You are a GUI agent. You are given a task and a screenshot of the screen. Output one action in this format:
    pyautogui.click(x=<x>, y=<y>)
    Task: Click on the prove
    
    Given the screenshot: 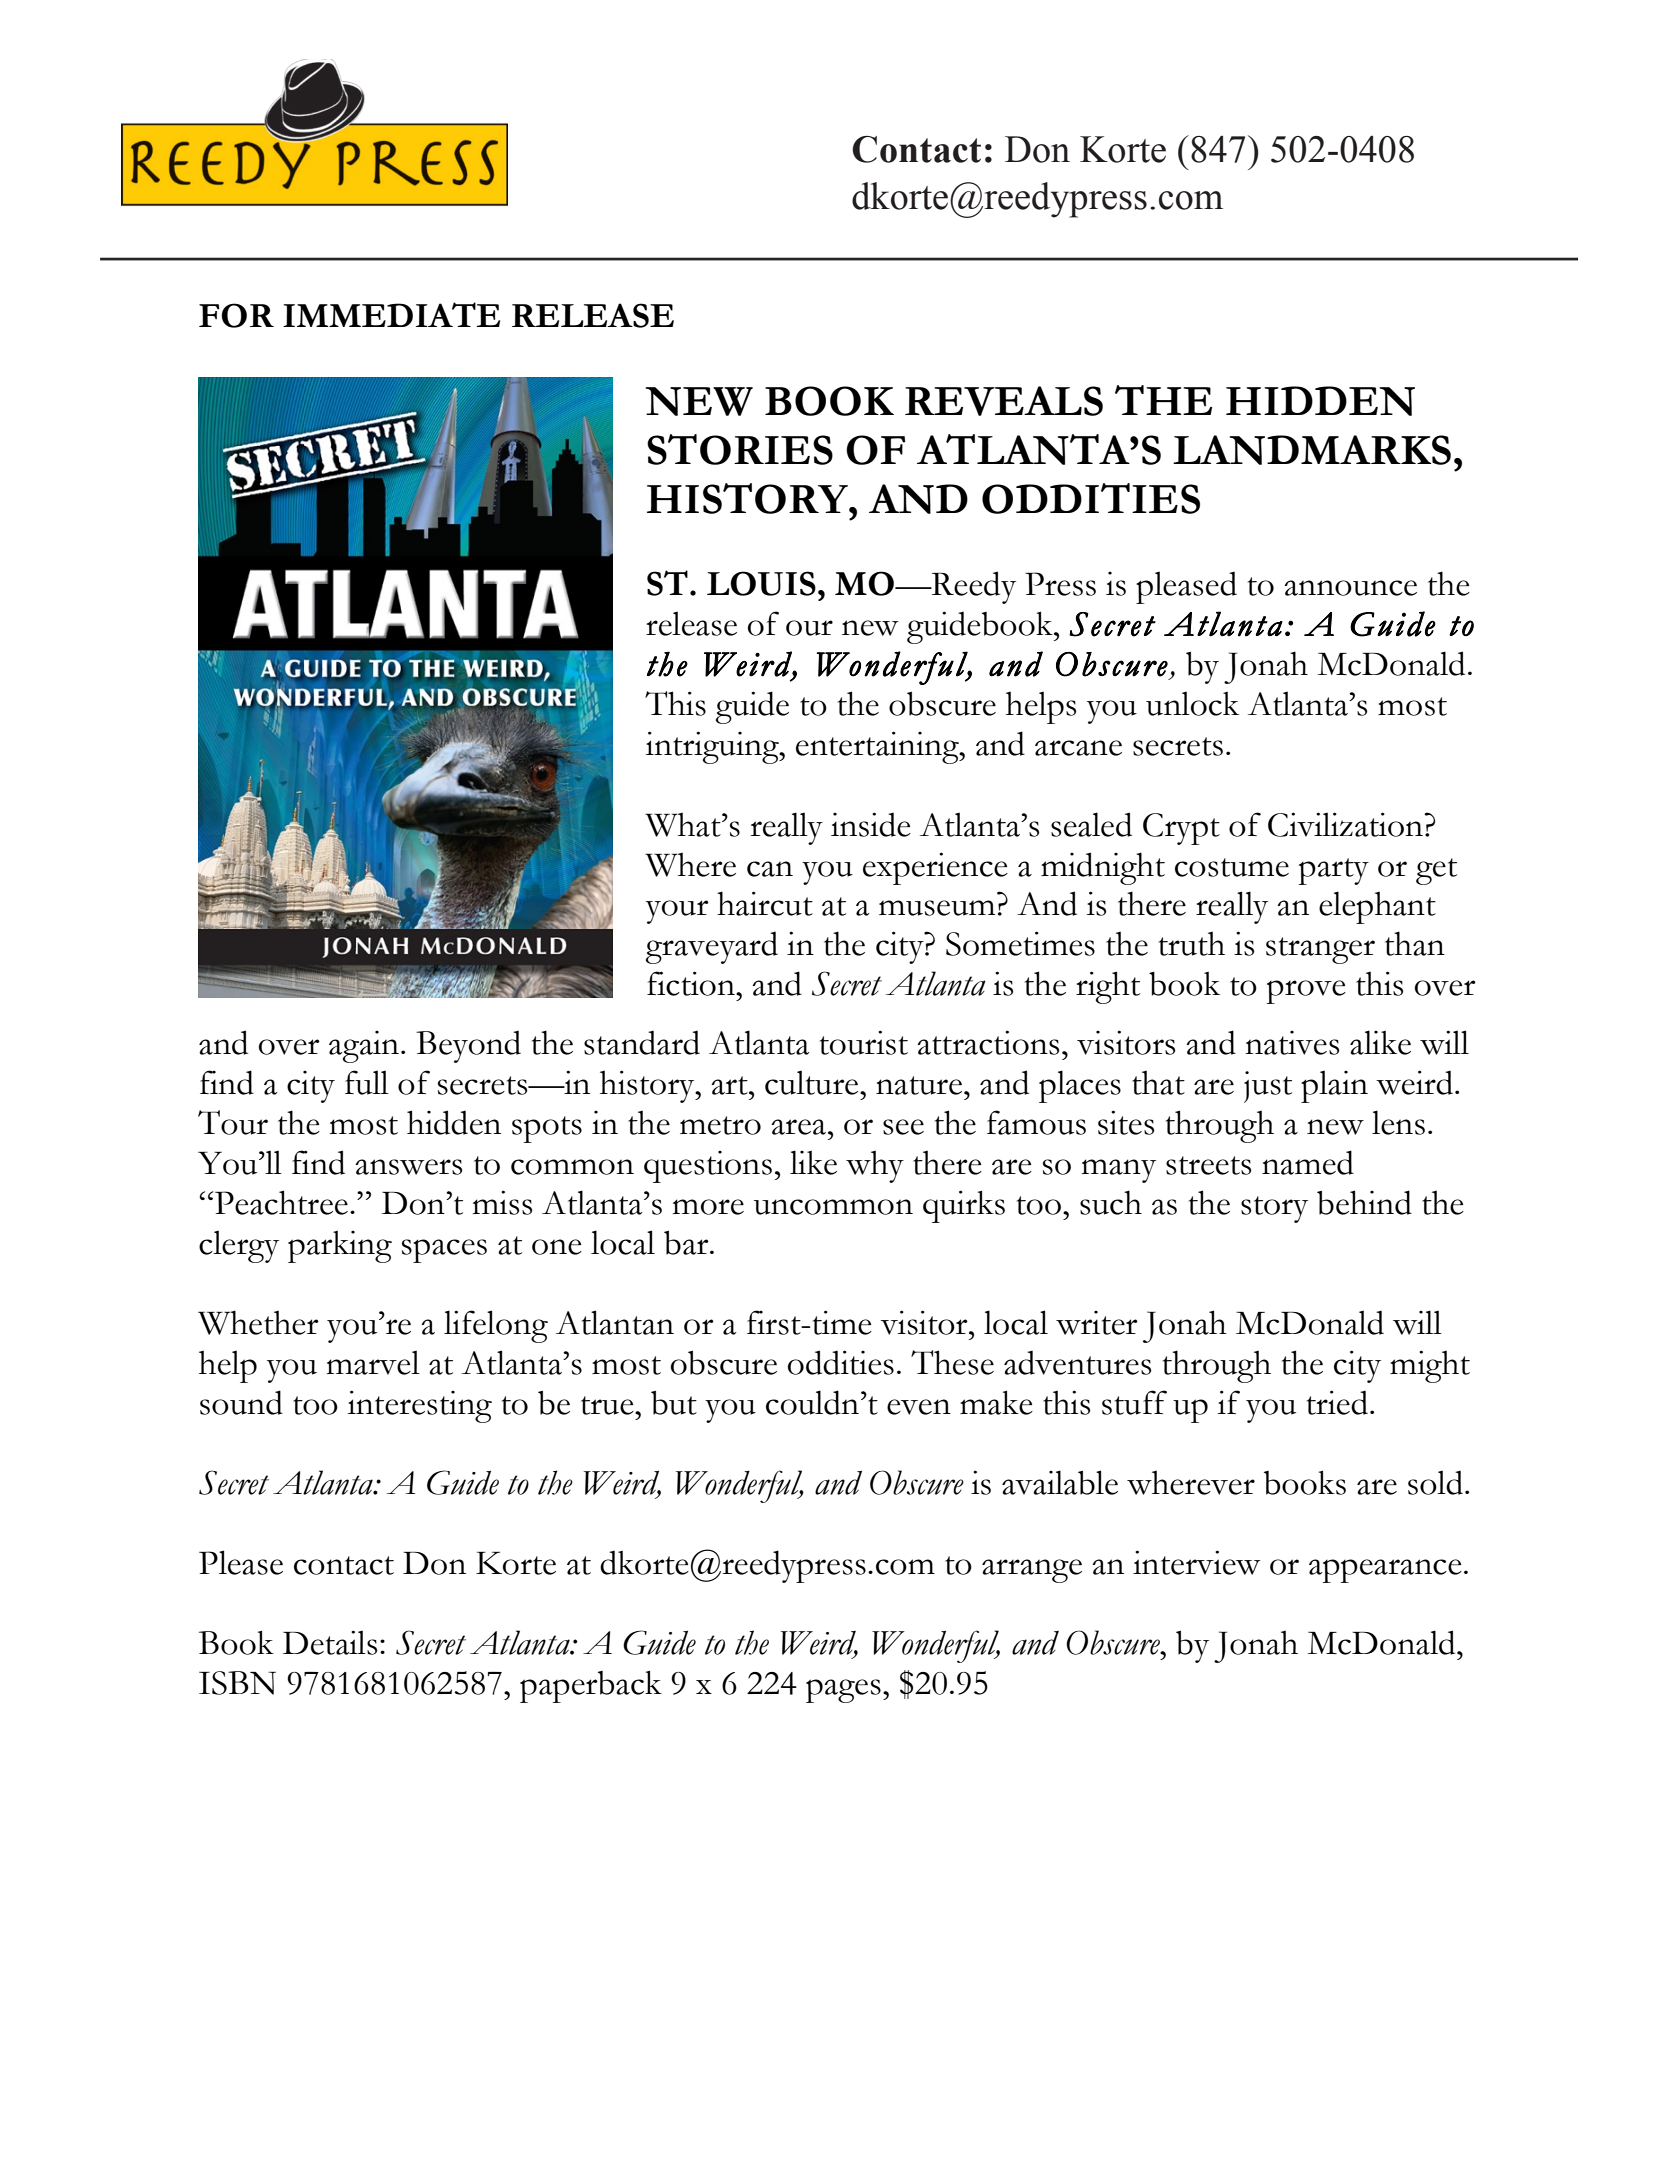 What is the action you would take?
    pyautogui.click(x=1306, y=992)
